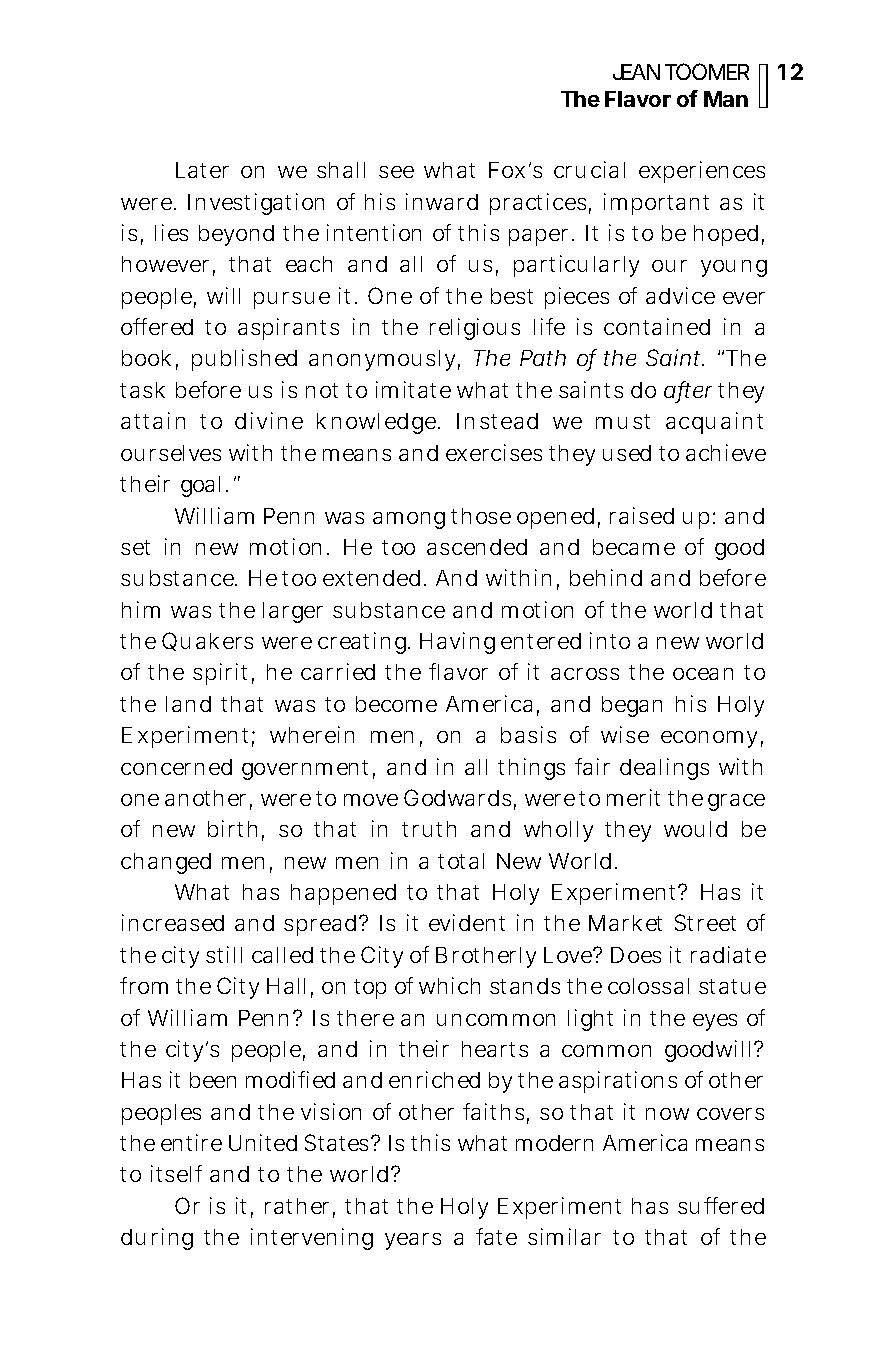 This screenshot has height=1372, width=887. What do you see at coordinates (204, 486) in the screenshot?
I see `goal` at bounding box center [204, 486].
